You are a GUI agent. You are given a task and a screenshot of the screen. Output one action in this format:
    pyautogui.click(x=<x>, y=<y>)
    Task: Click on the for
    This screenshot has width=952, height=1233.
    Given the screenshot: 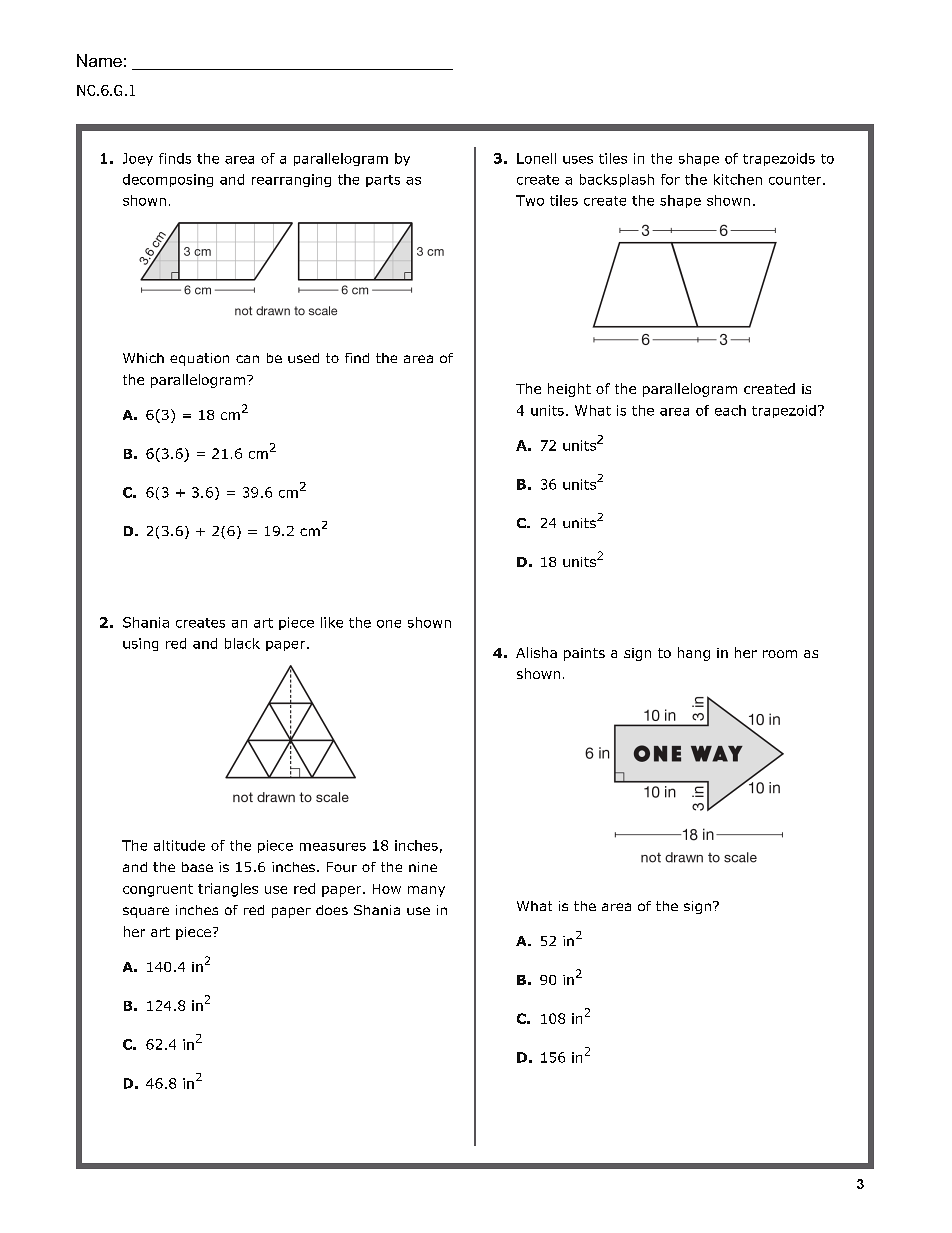 What is the action you would take?
    pyautogui.click(x=670, y=179)
